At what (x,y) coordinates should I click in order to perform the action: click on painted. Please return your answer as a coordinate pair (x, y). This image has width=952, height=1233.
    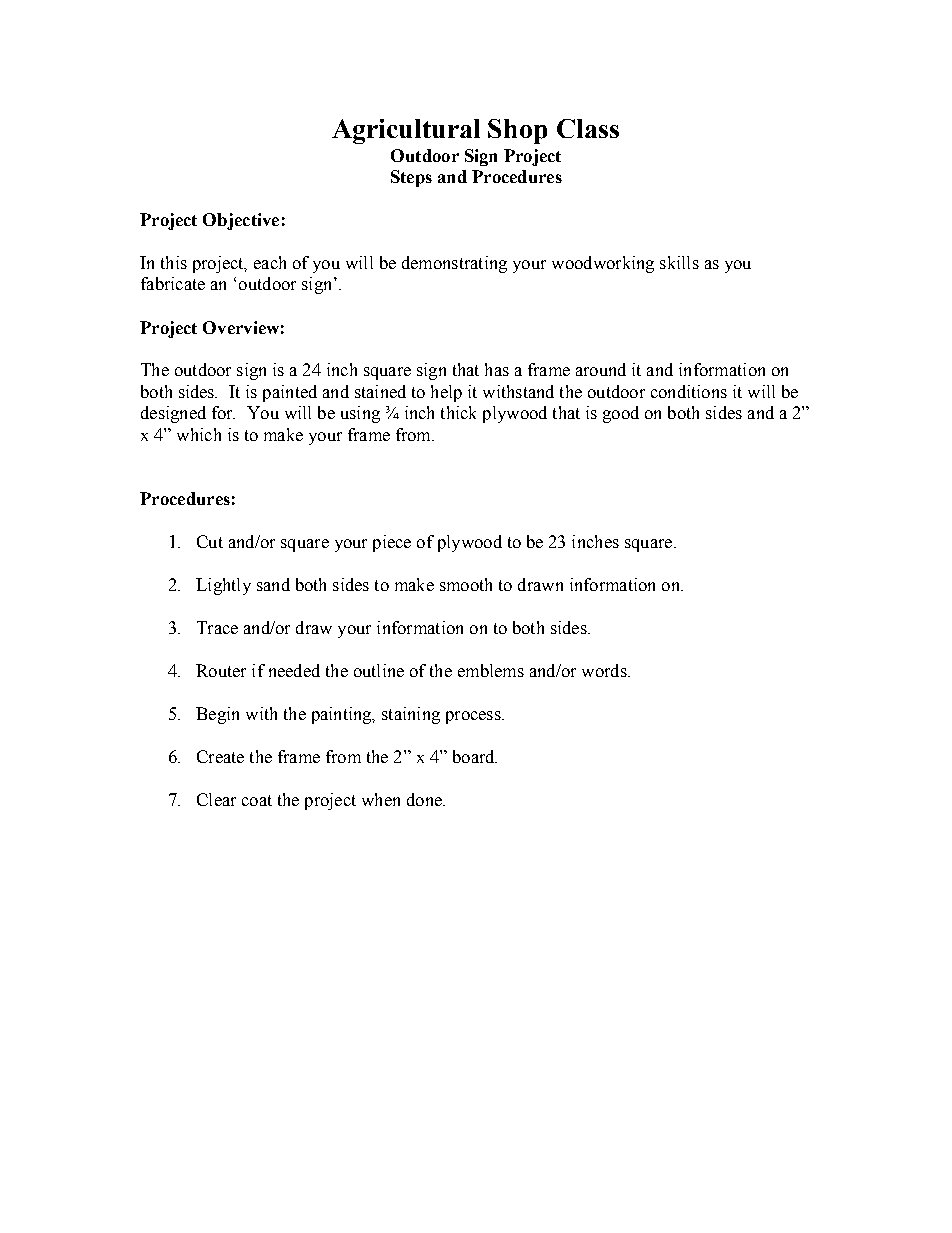
    Looking at the image, I should click on (290, 393).
